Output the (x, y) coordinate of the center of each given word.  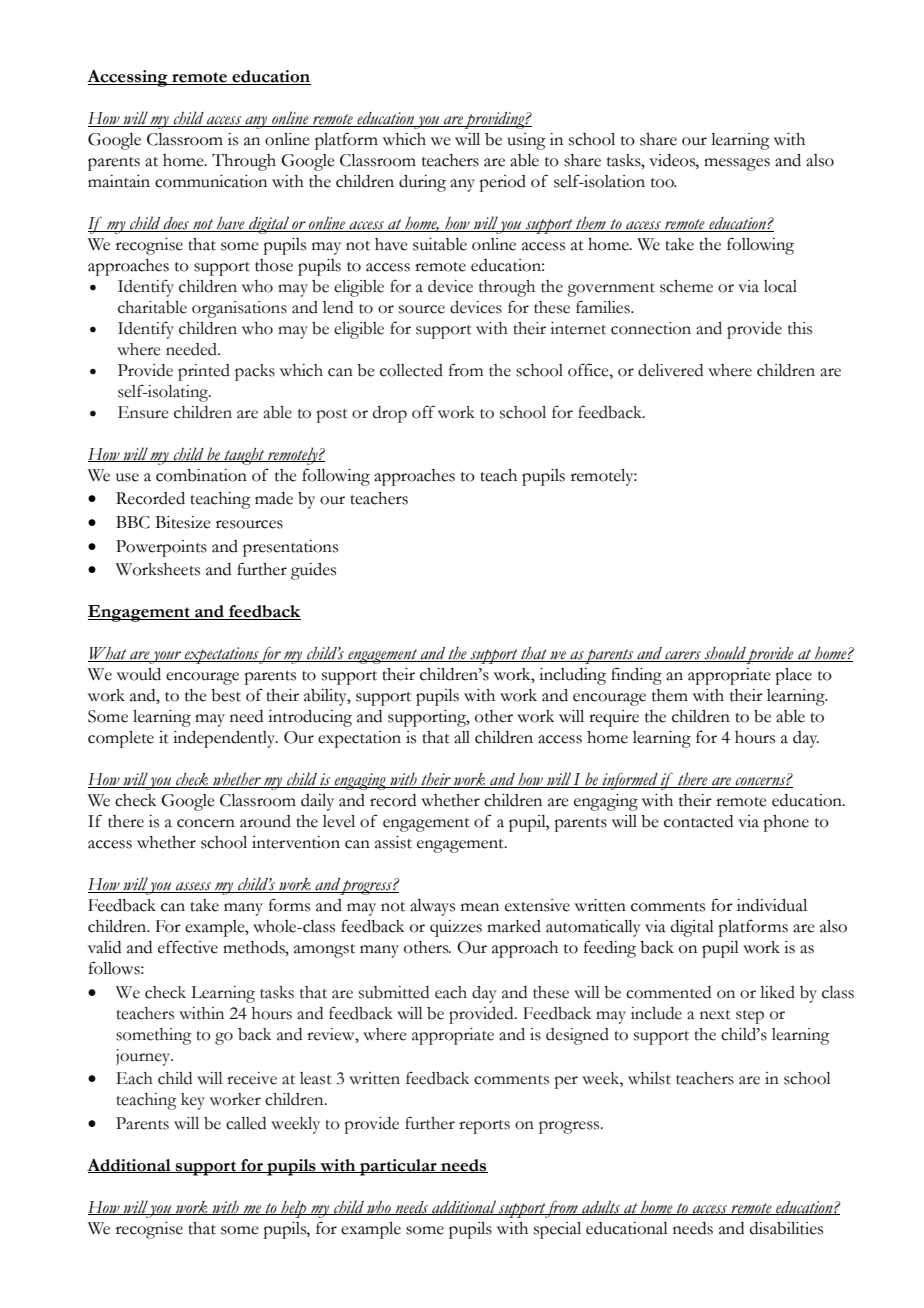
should (725, 654)
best (226, 695)
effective (188, 947)
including (572, 676)
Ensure (143, 412)
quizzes (456, 928)
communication (211, 181)
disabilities (786, 1228)
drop (390, 414)
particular (398, 1167)
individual (772, 905)
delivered (670, 370)
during (422, 183)
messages (737, 164)
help (294, 1209)
